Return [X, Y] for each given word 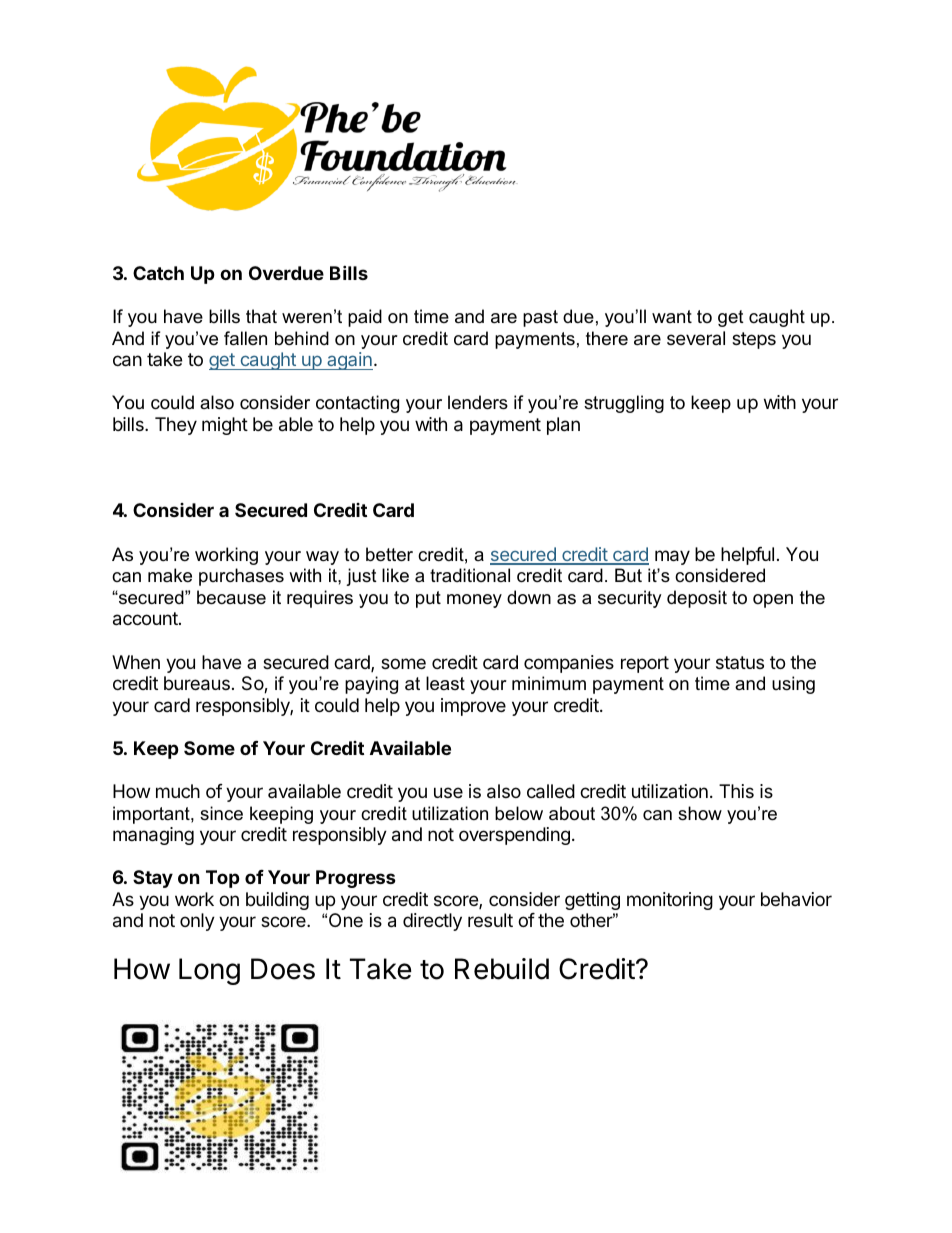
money [474, 601]
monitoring [670, 901]
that [261, 316]
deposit [697, 599]
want [672, 316]
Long [209, 971]
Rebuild [502, 969]
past [540, 318]
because [231, 597]
